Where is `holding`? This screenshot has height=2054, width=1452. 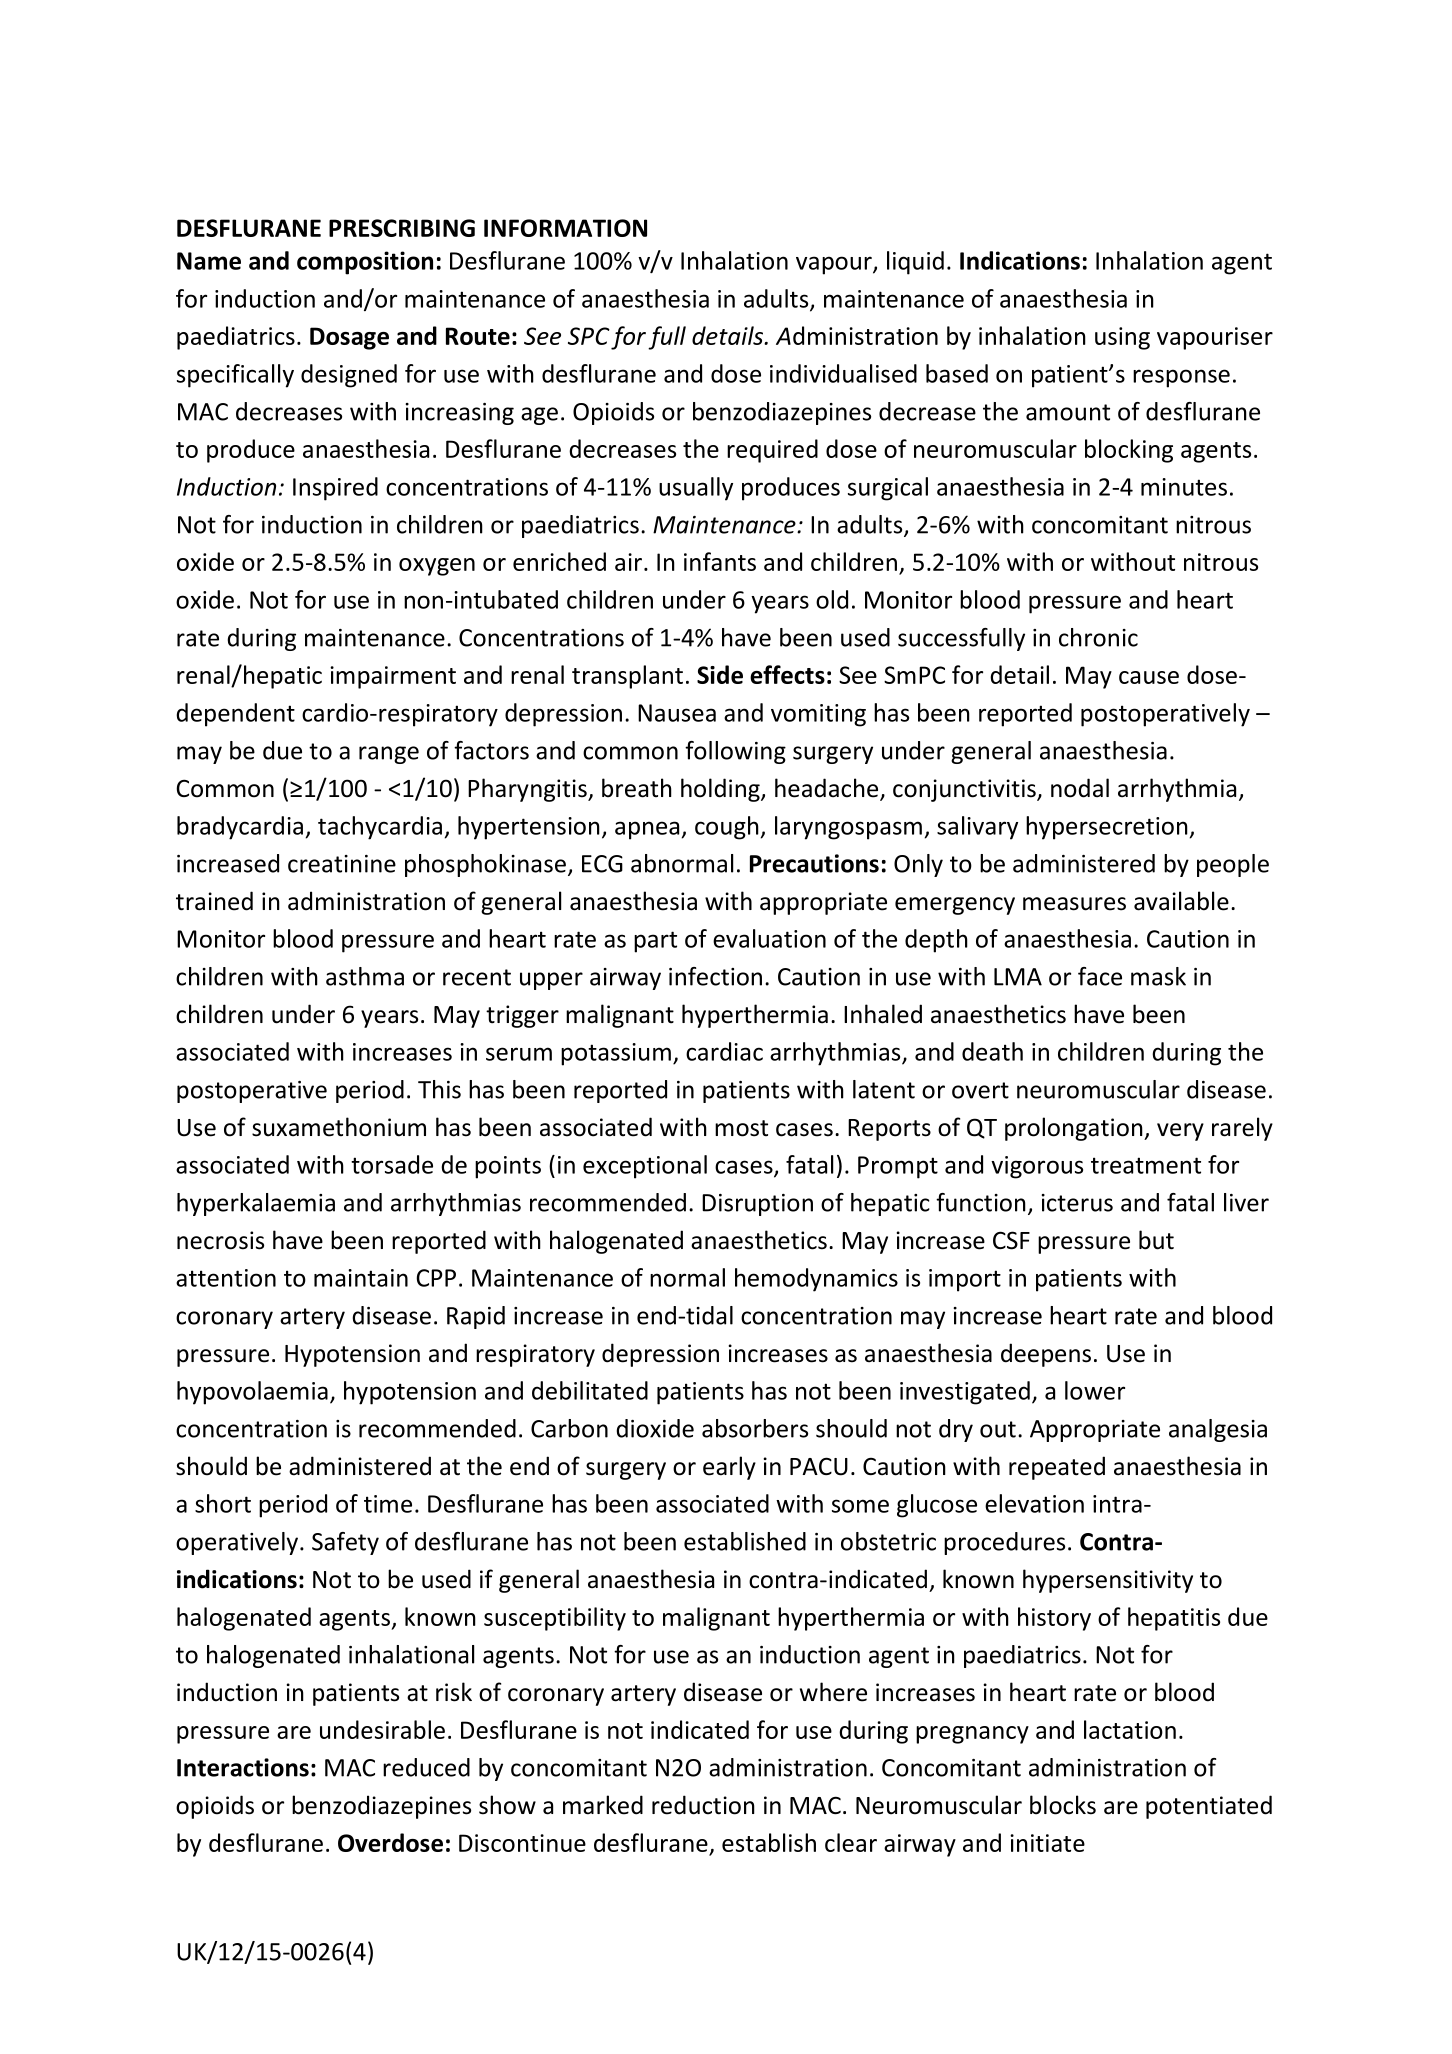 holding is located at coordinates (721, 790).
